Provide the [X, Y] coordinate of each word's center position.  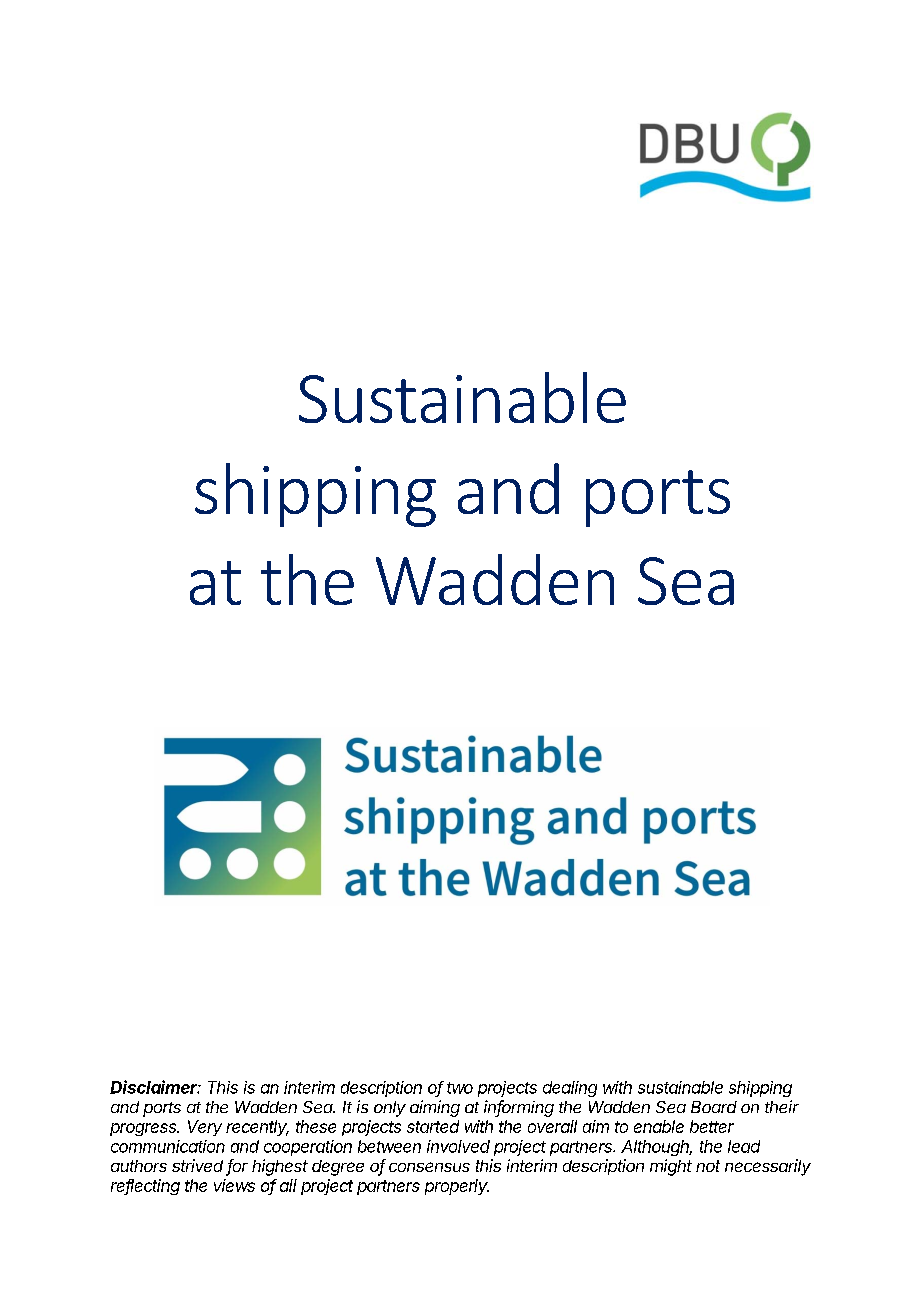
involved [458, 1146]
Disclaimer [155, 1087]
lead [744, 1146]
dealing [570, 1089]
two [460, 1088]
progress [144, 1129]
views [234, 1185]
